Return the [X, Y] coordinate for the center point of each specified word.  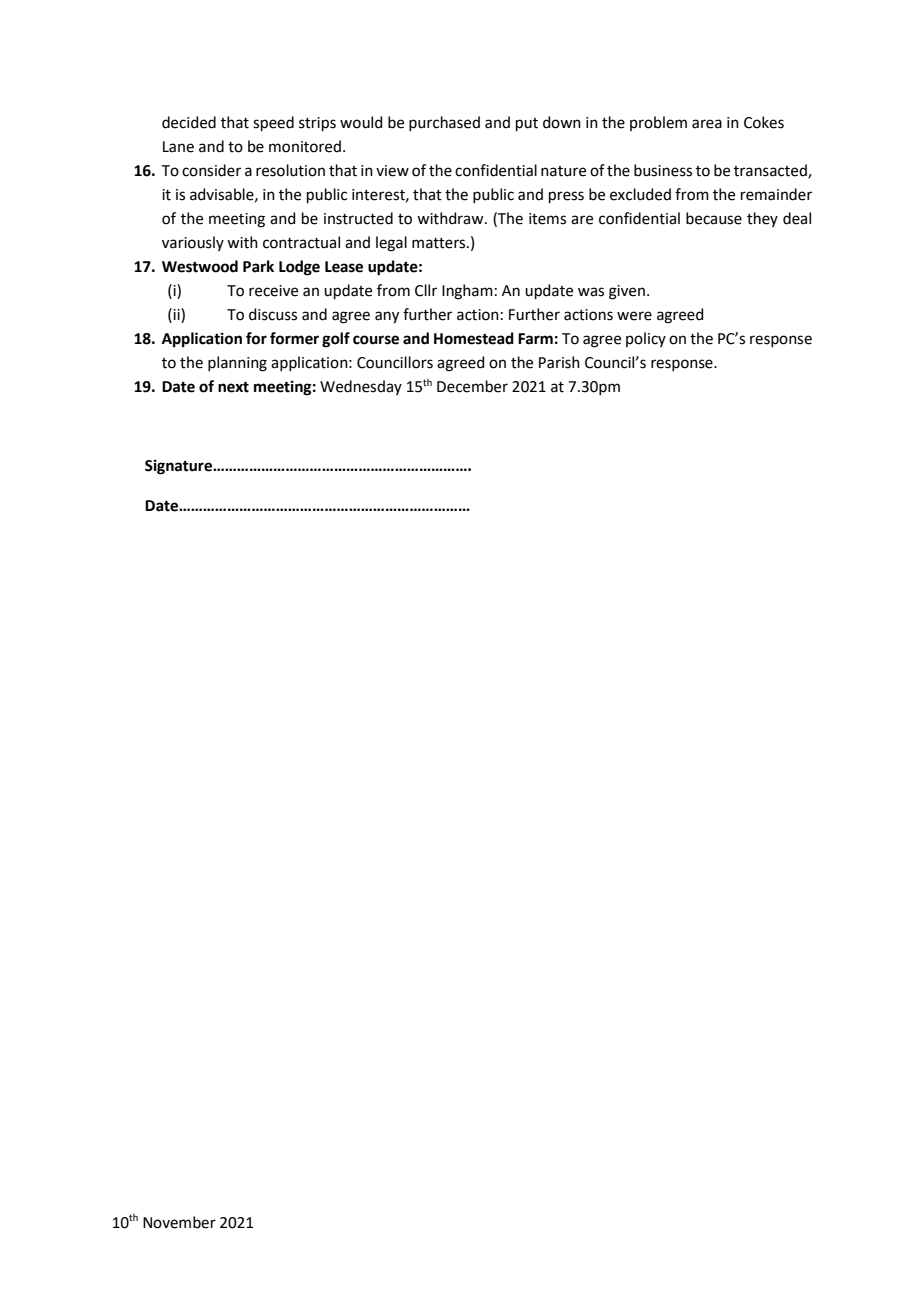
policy [646, 339]
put [527, 124]
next [233, 387]
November [179, 1222]
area [707, 124]
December [472, 386]
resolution [290, 170]
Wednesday [361, 387]
